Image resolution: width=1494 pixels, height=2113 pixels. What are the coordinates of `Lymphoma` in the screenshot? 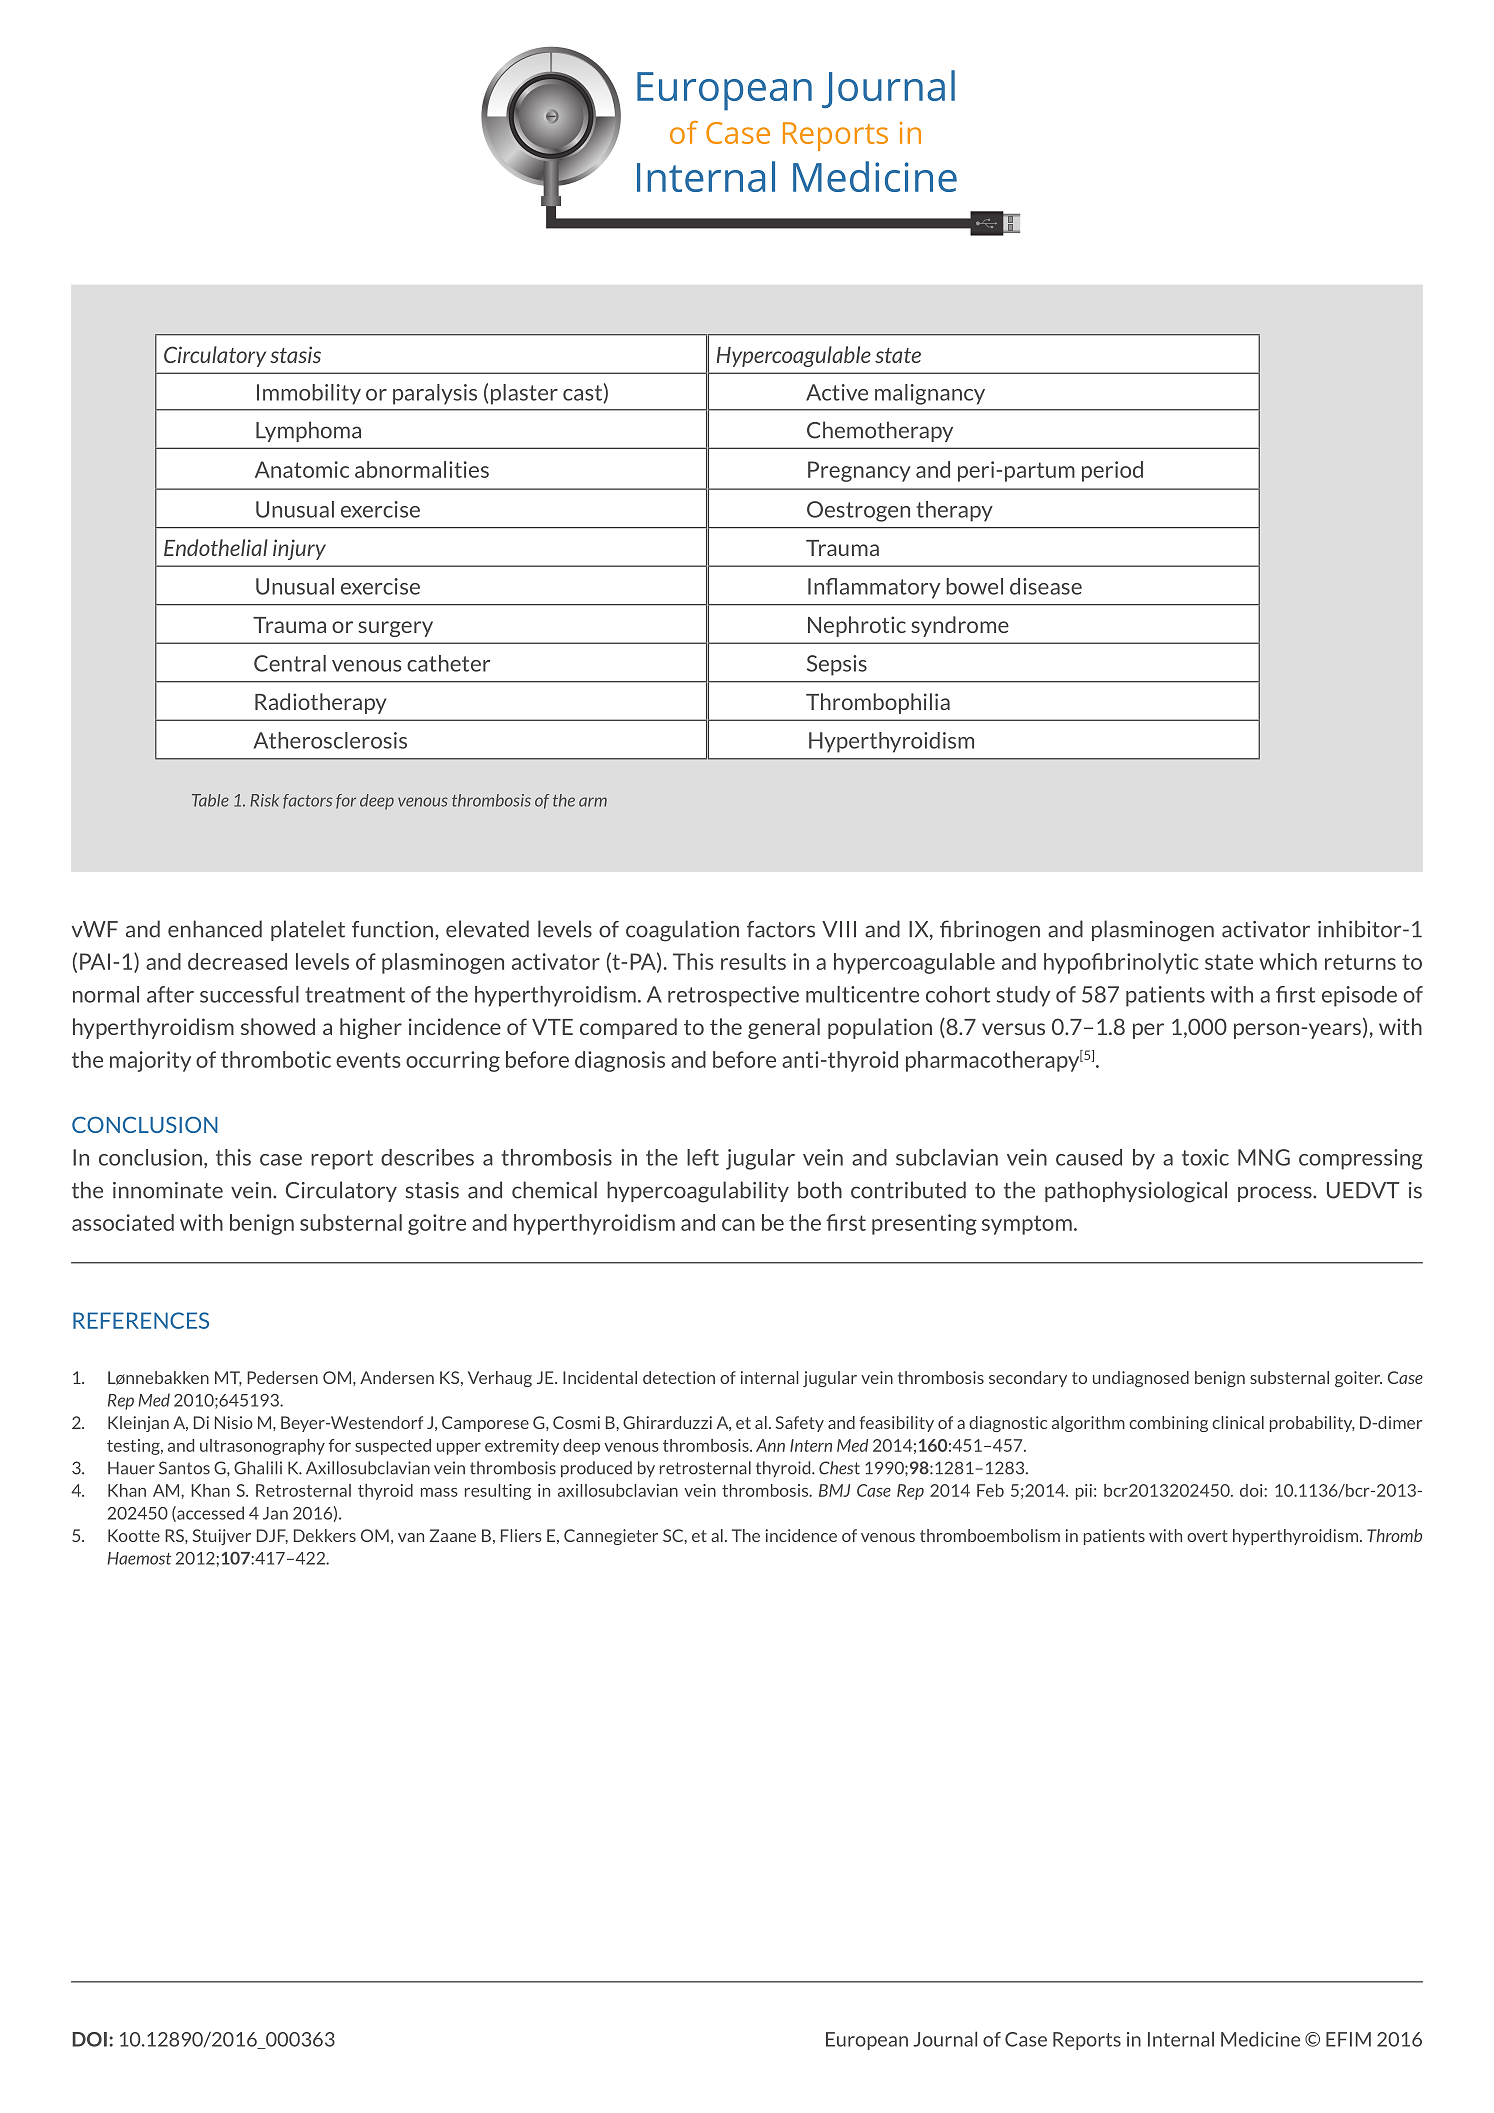 It's located at (308, 431).
